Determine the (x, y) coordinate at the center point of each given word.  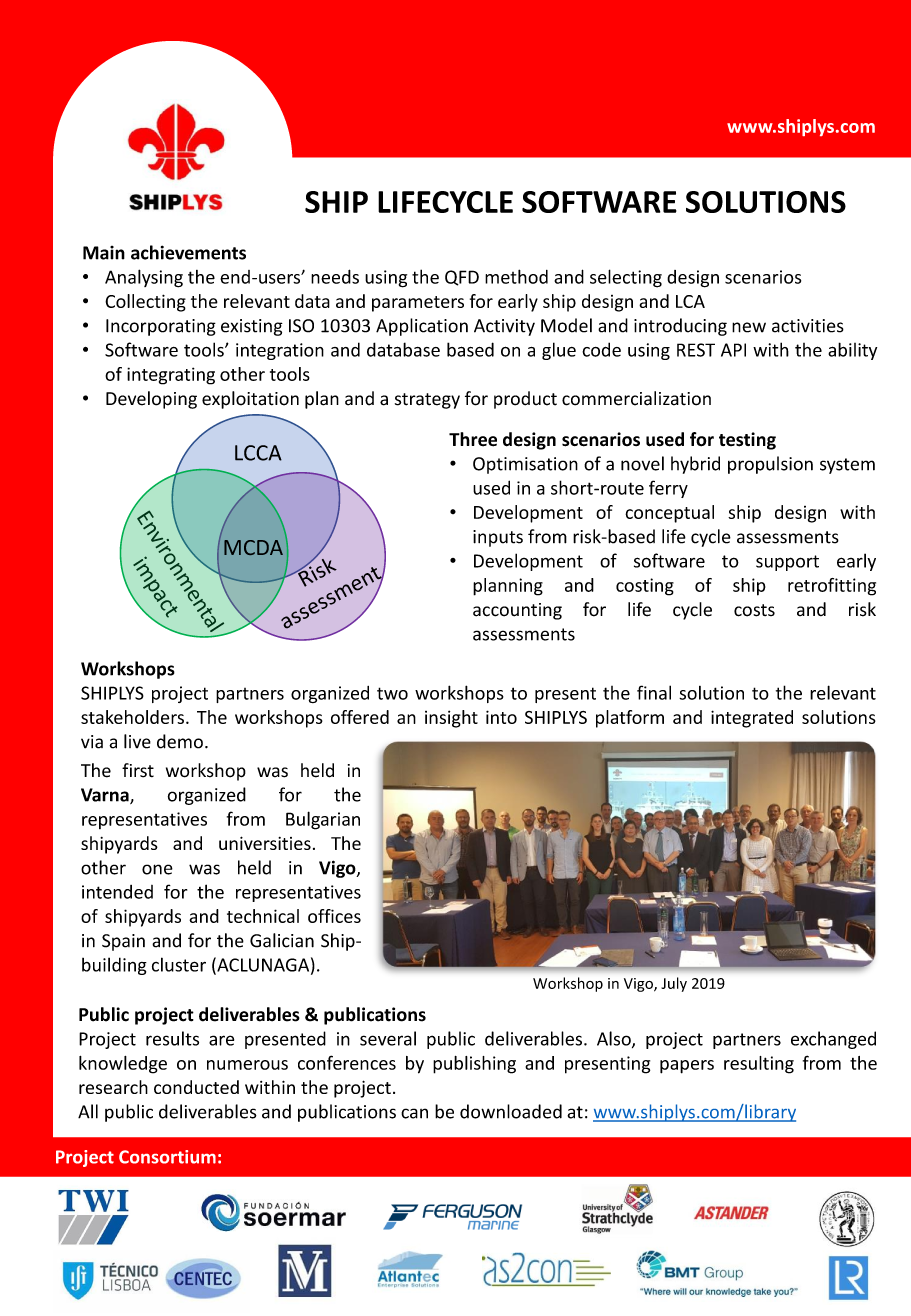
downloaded (511, 1111)
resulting (759, 1065)
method (516, 276)
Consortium (167, 1157)
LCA (690, 301)
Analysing (144, 278)
